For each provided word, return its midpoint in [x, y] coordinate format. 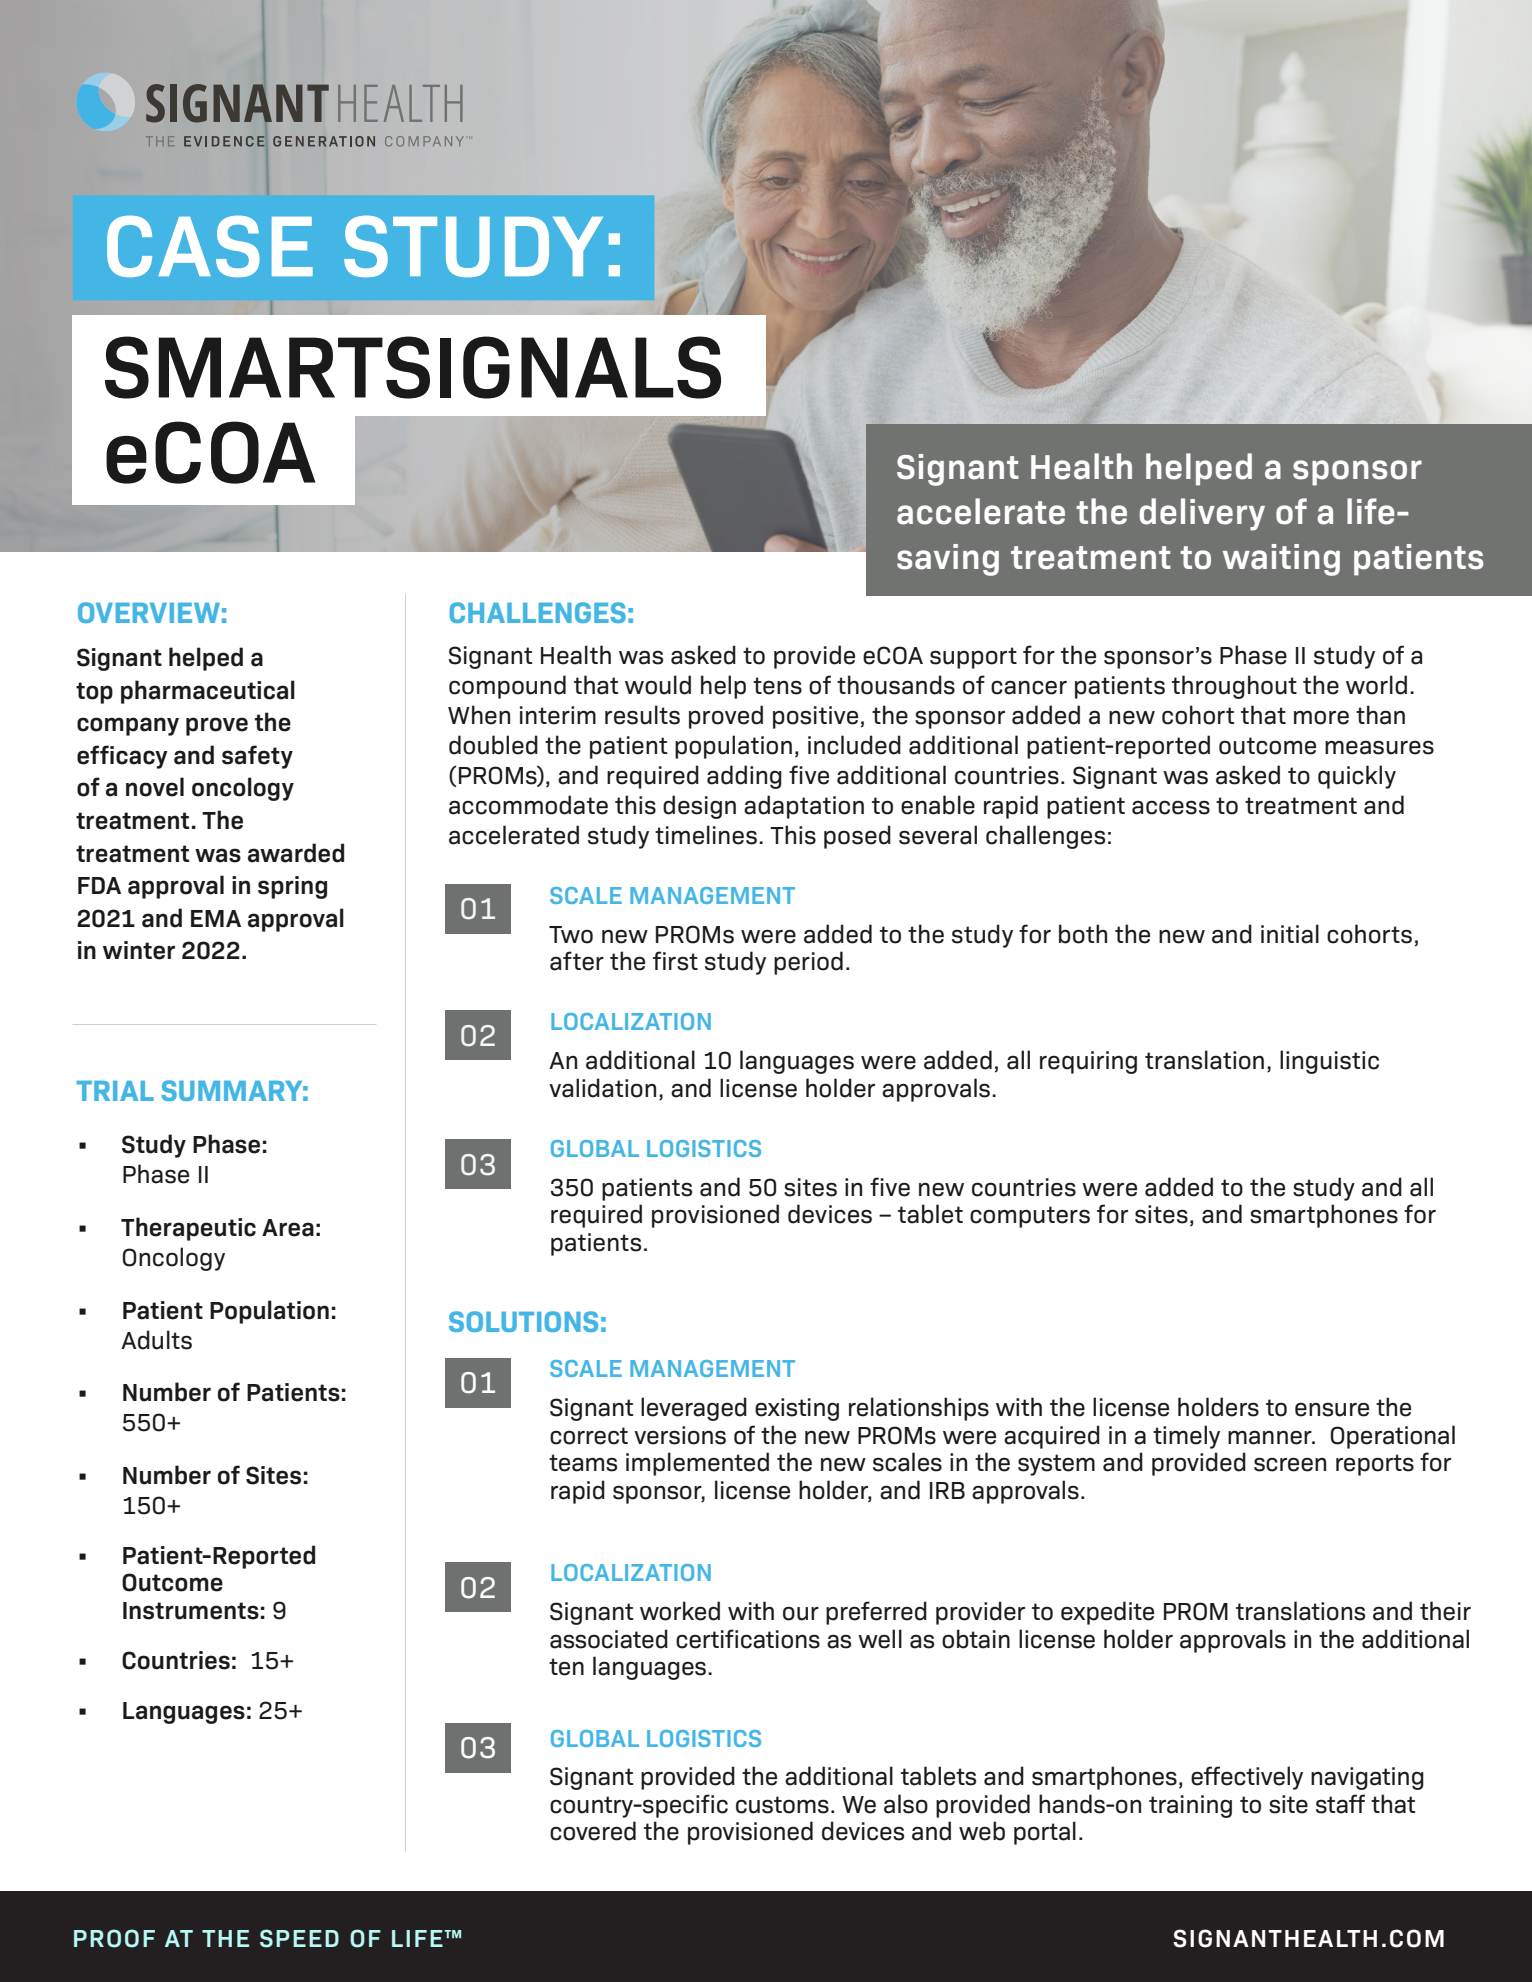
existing [797, 1409]
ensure [1332, 1409]
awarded [296, 853]
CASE [210, 246]
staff [1340, 1804]
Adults [156, 1340]
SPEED [299, 1938]
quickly [1357, 777]
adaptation [804, 807]
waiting [1281, 560]
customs [782, 1805]
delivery [1202, 514]
